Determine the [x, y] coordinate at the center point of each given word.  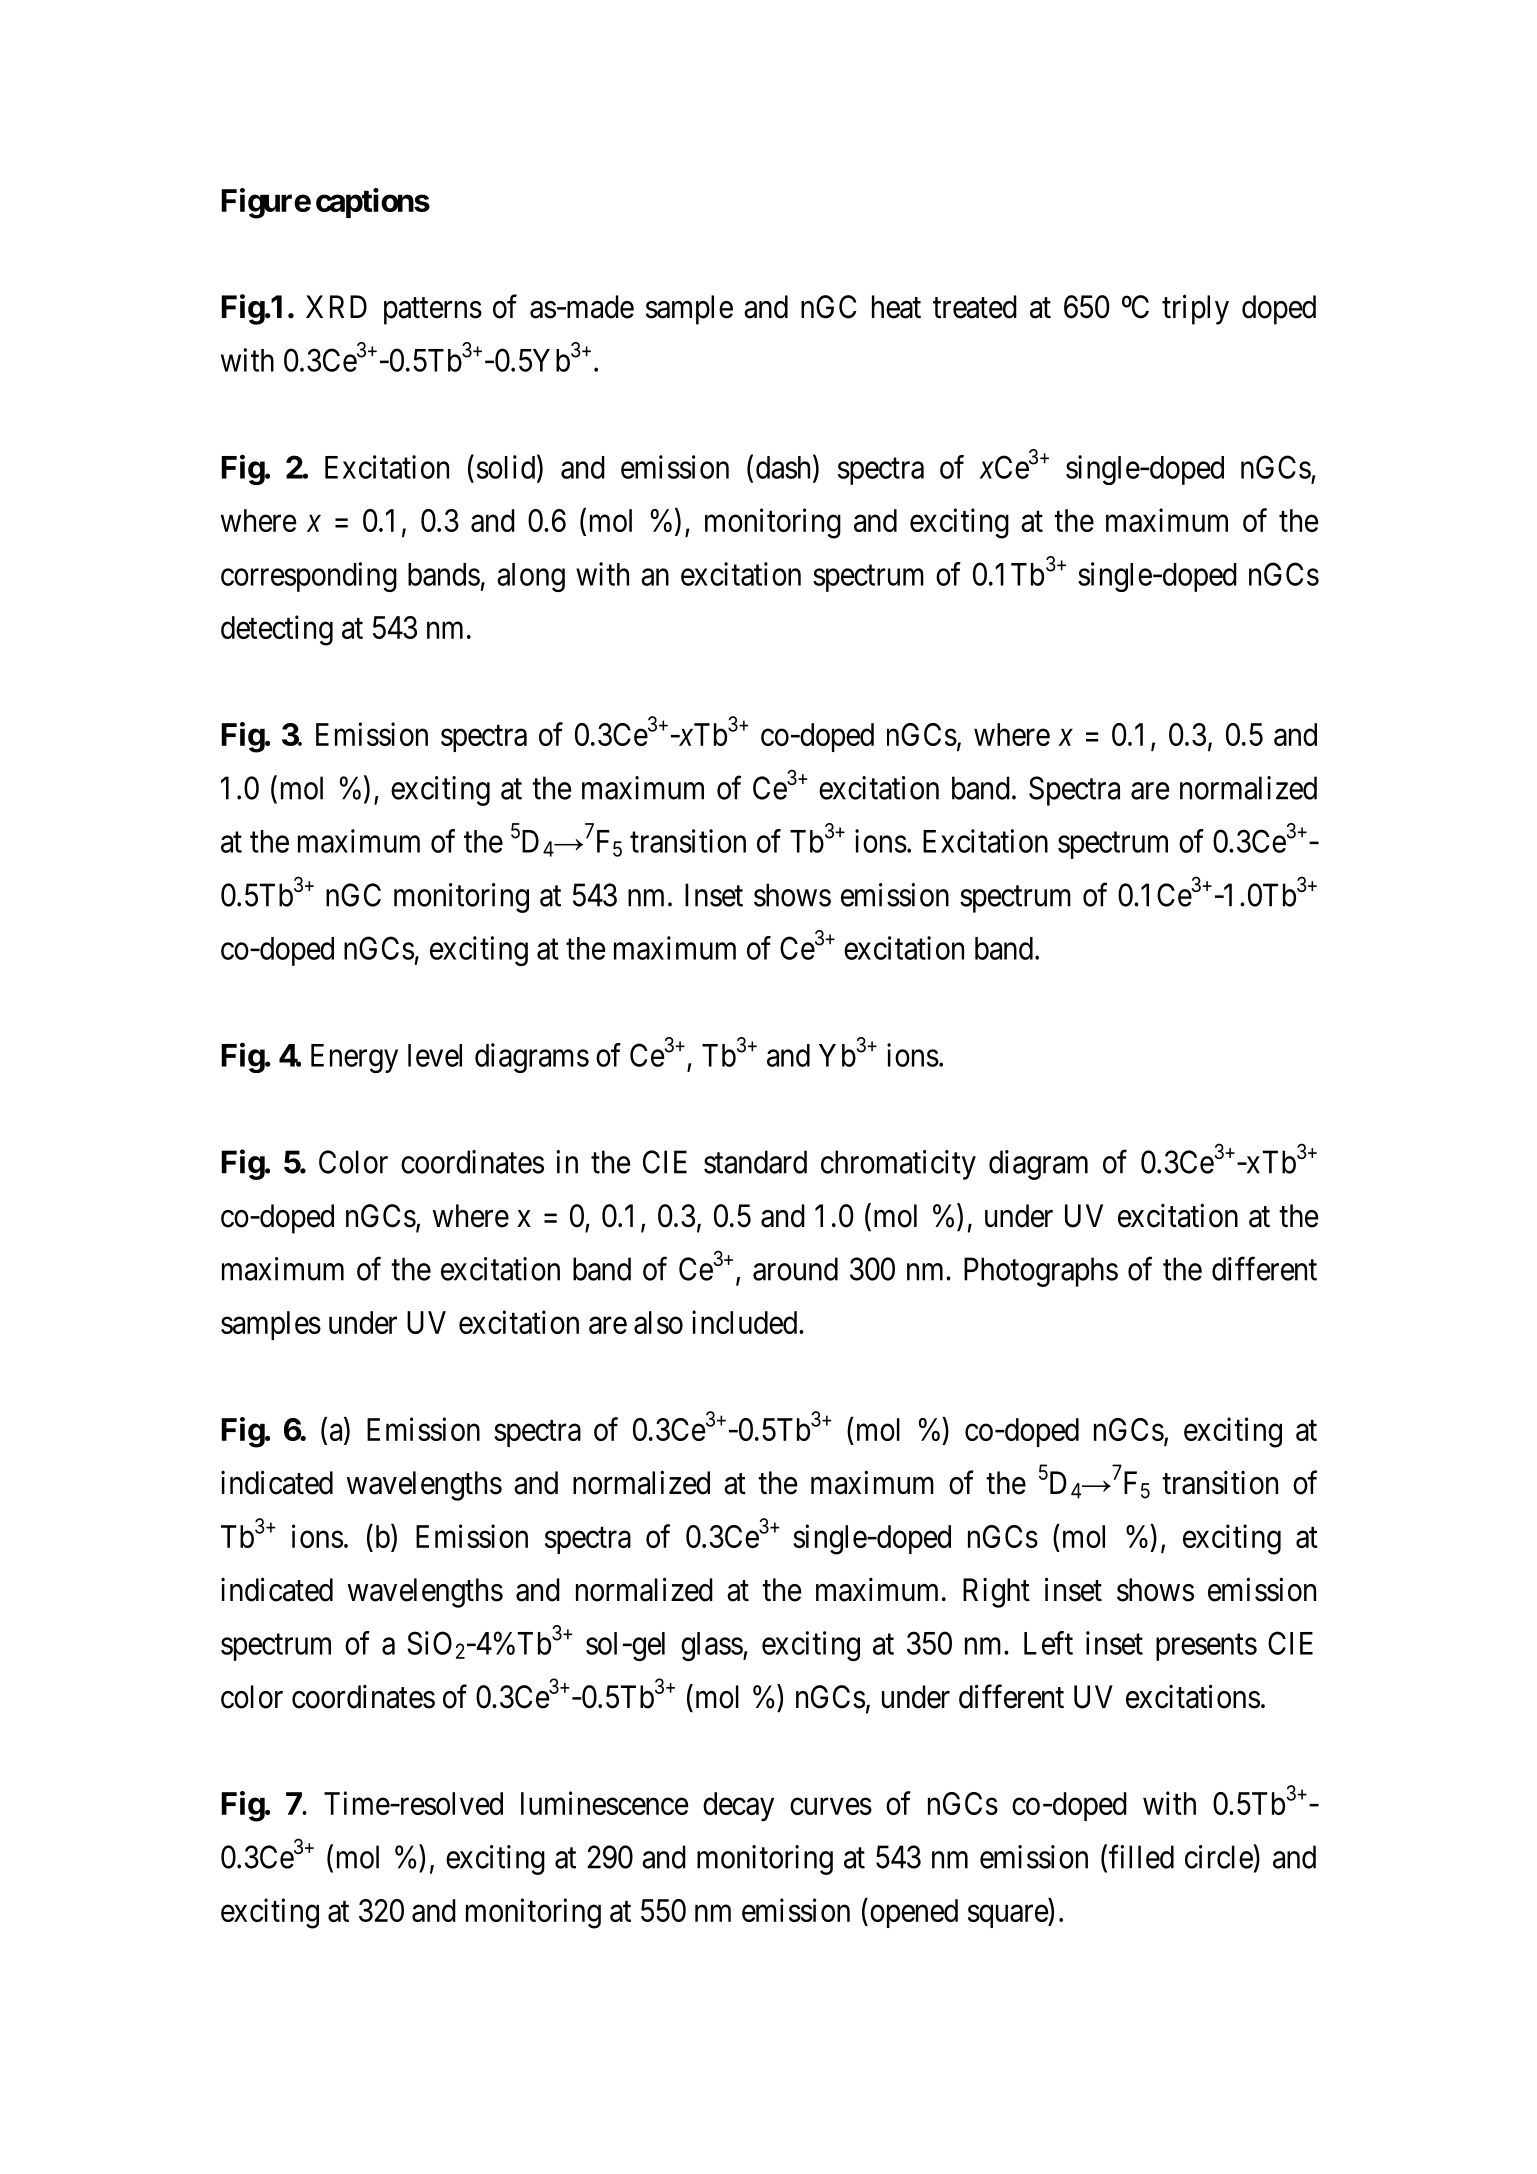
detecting [277, 630]
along [531, 577]
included [746, 1322]
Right [996, 1593]
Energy [354, 1058]
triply [1195, 309]
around [795, 1269]
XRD [336, 306]
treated [975, 307]
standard [755, 1162]
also [658, 1322]
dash [785, 468]
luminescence [605, 1803]
